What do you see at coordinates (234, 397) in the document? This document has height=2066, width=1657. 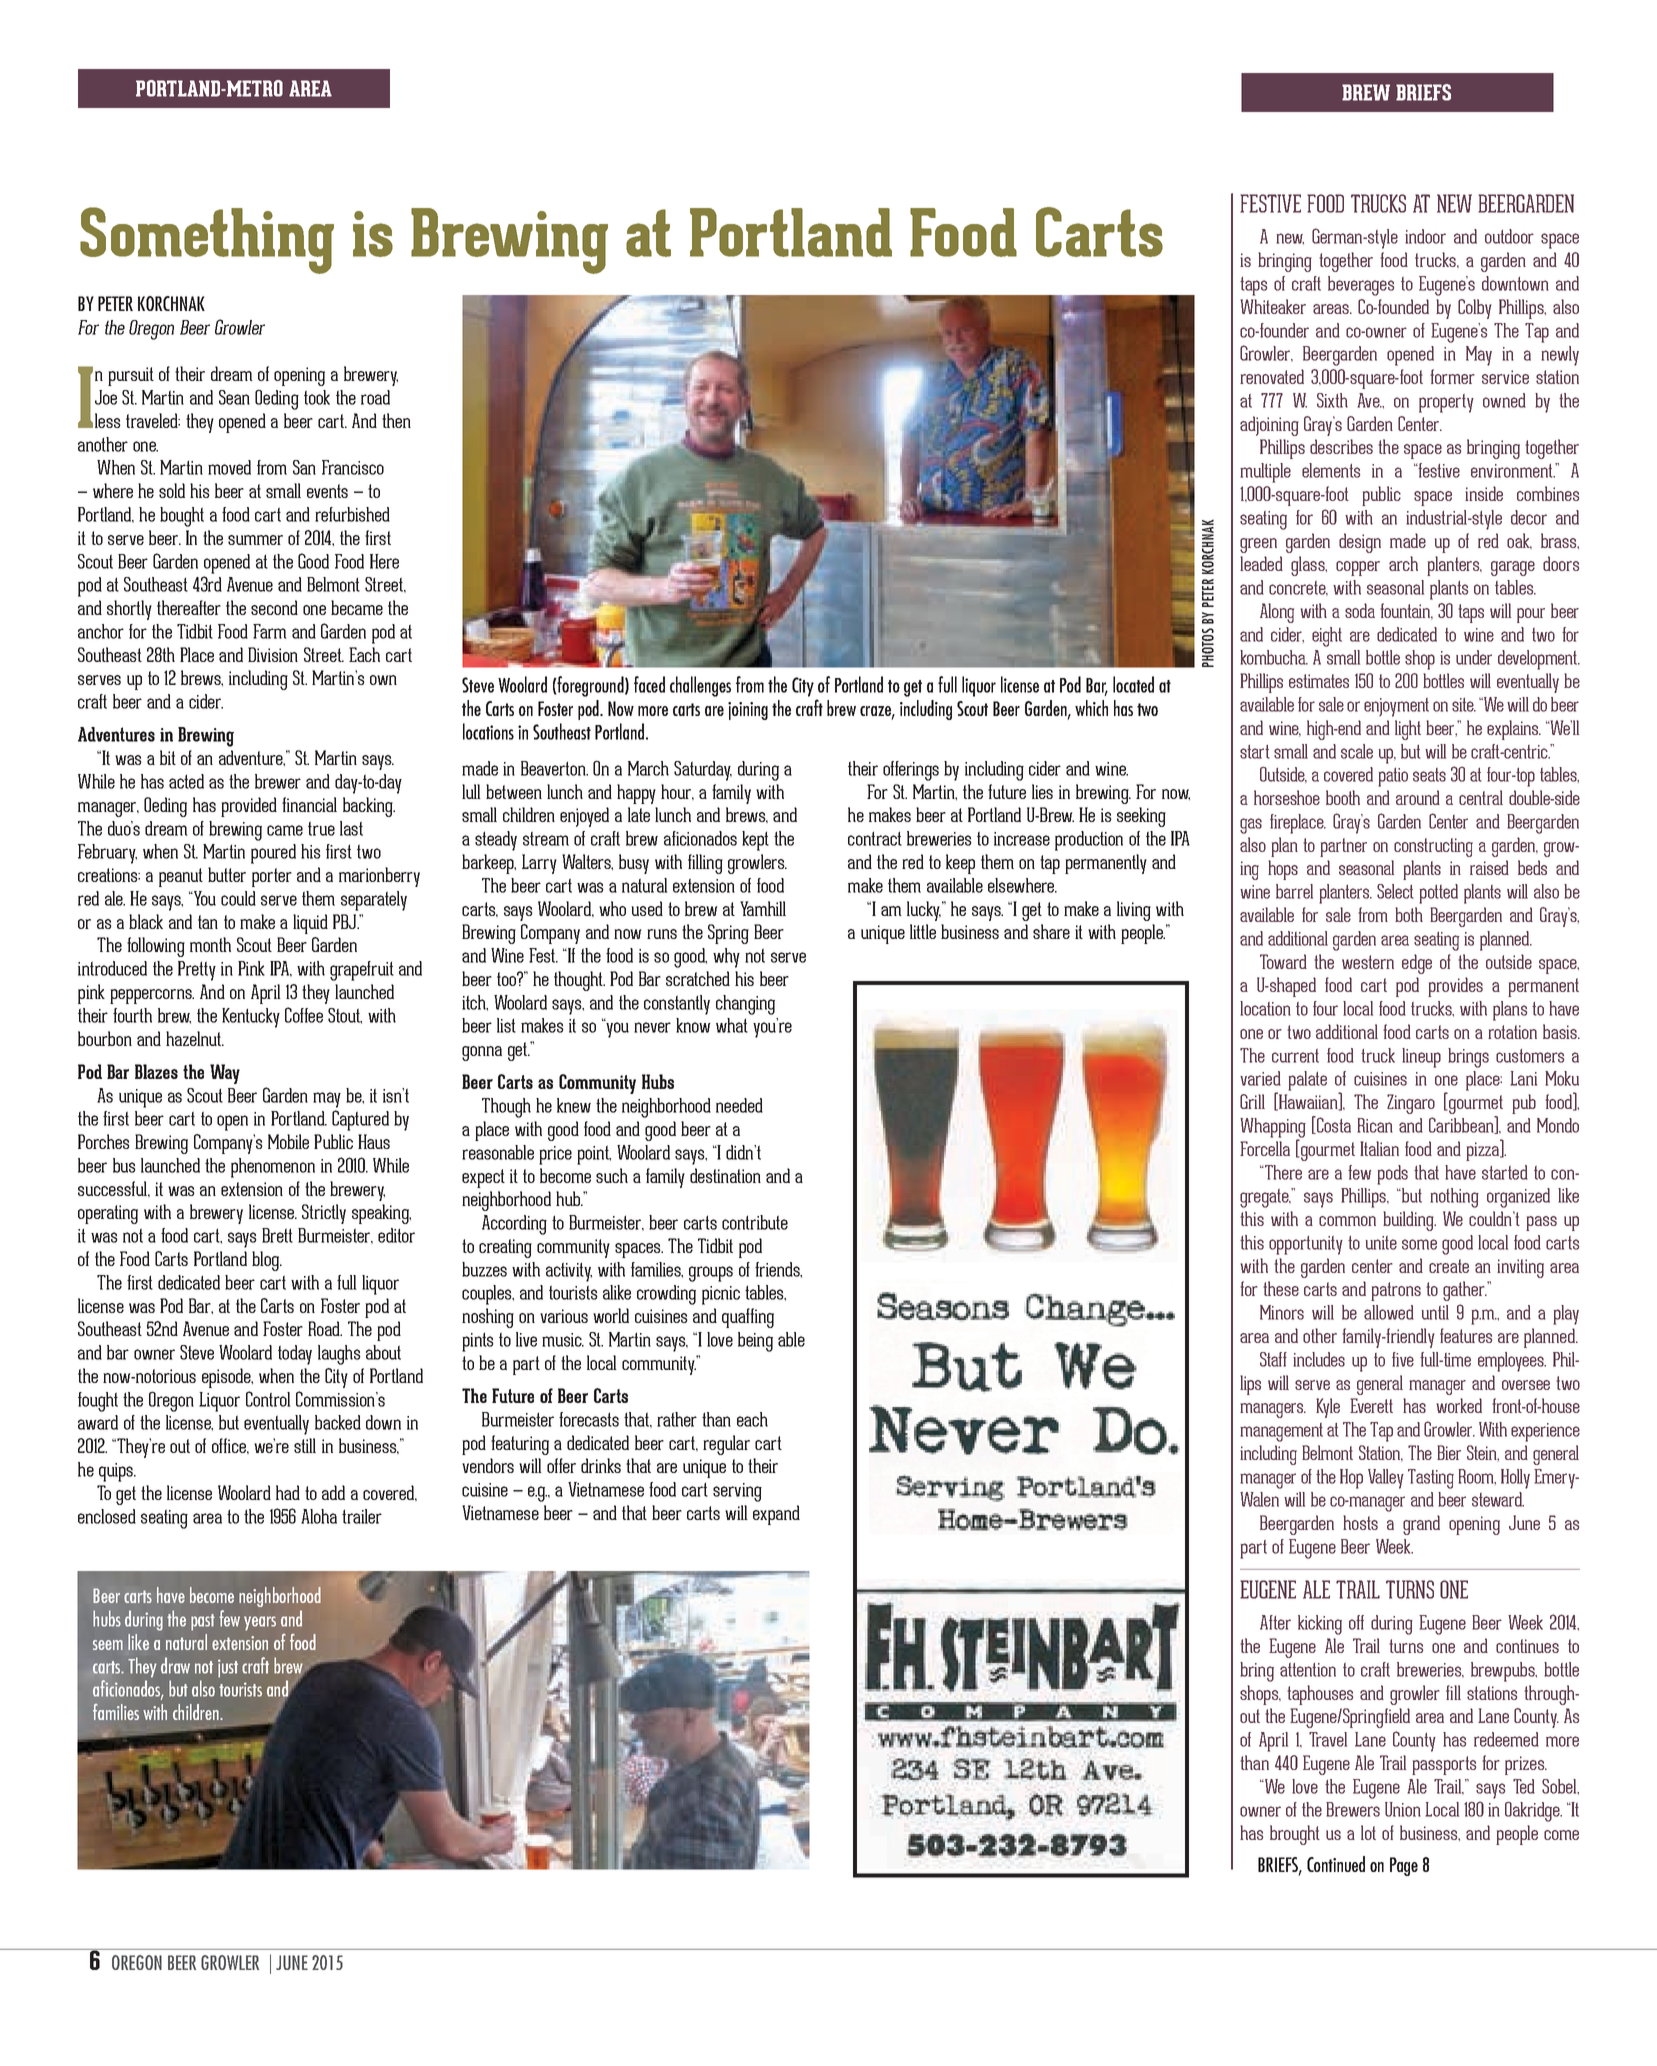 I see `Sean` at bounding box center [234, 397].
